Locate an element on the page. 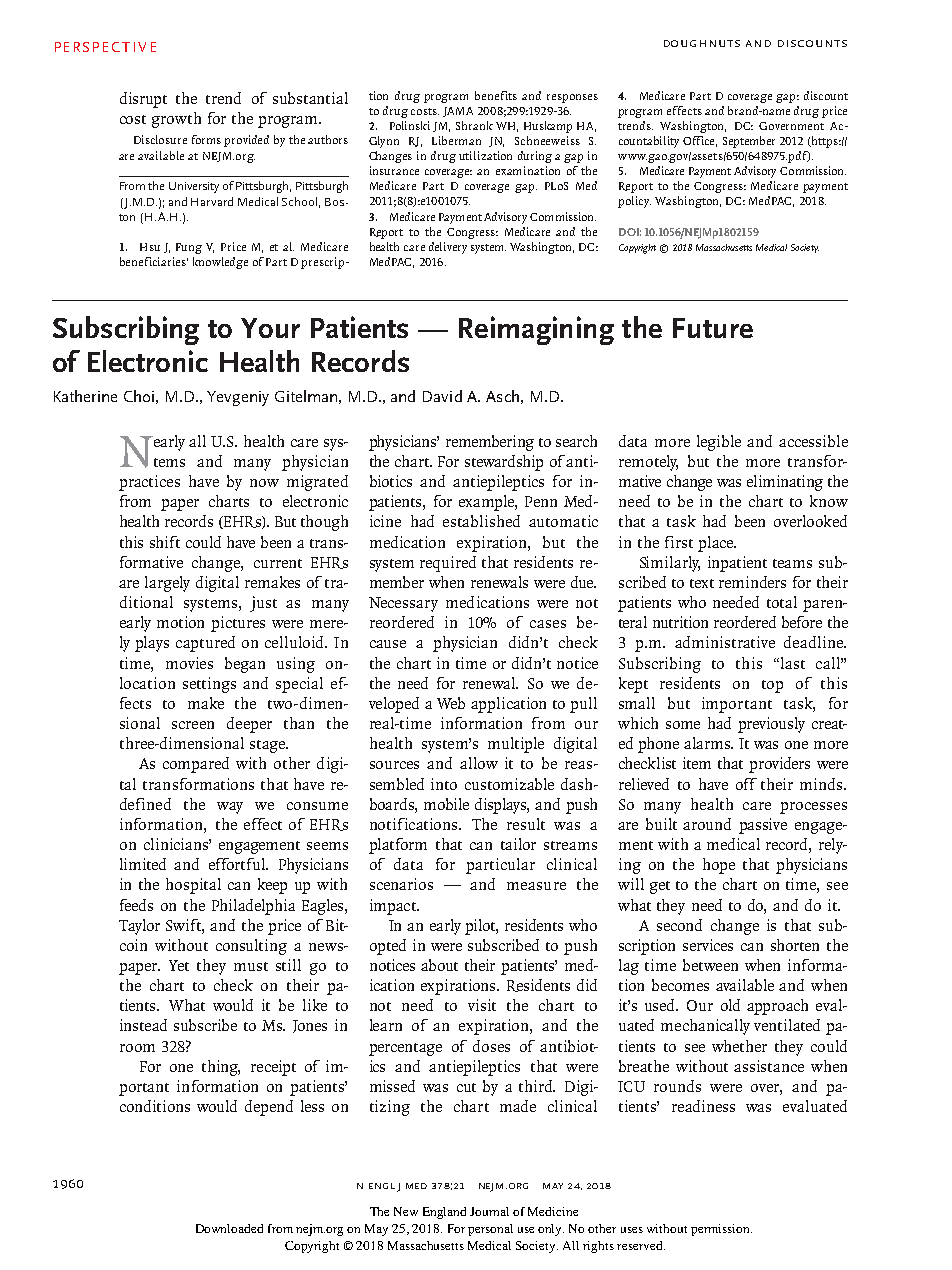 The height and width of the document is (1270, 952). Liberman is located at coordinates (456, 140).
